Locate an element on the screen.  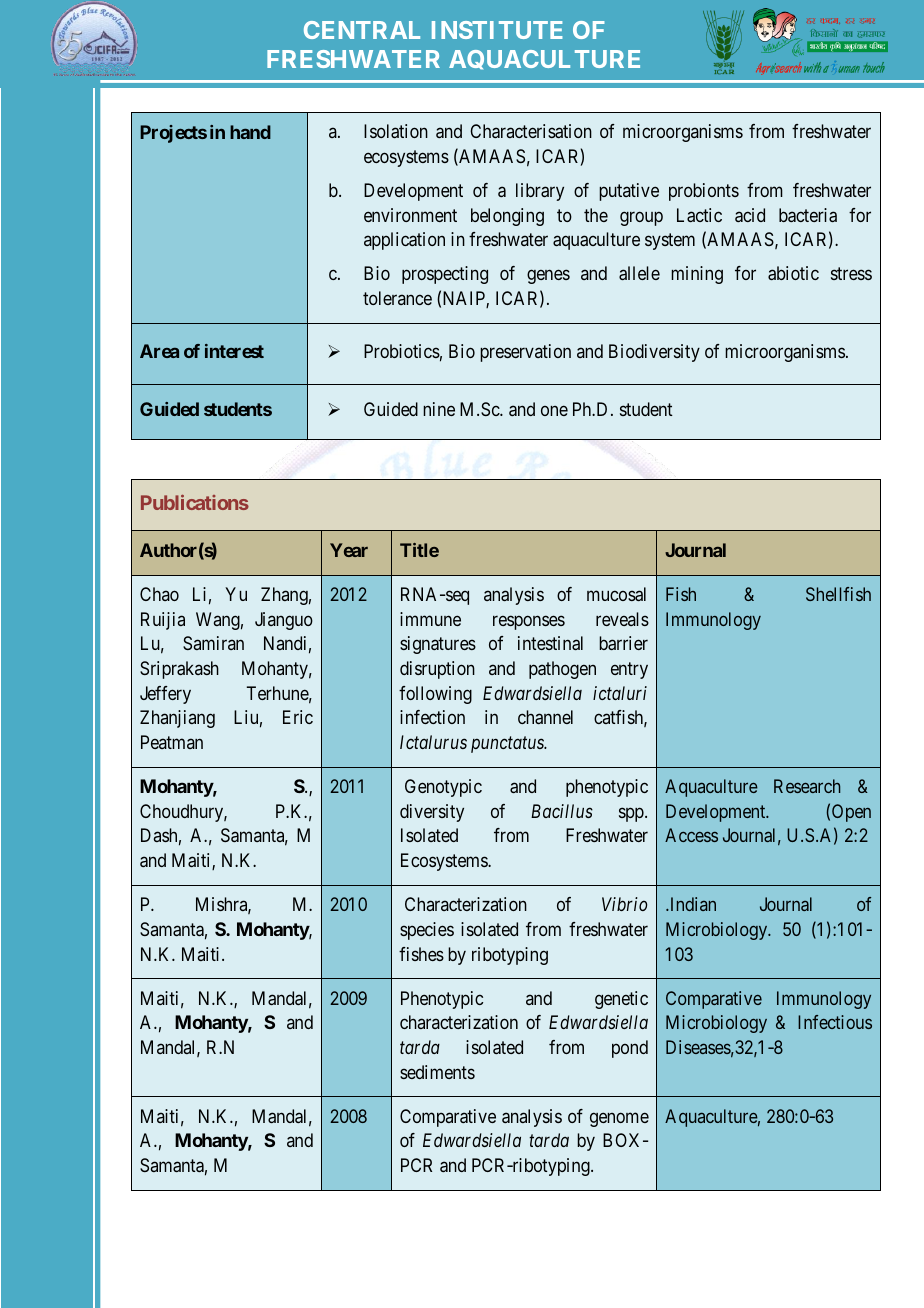
hand is located at coordinates (250, 132).
